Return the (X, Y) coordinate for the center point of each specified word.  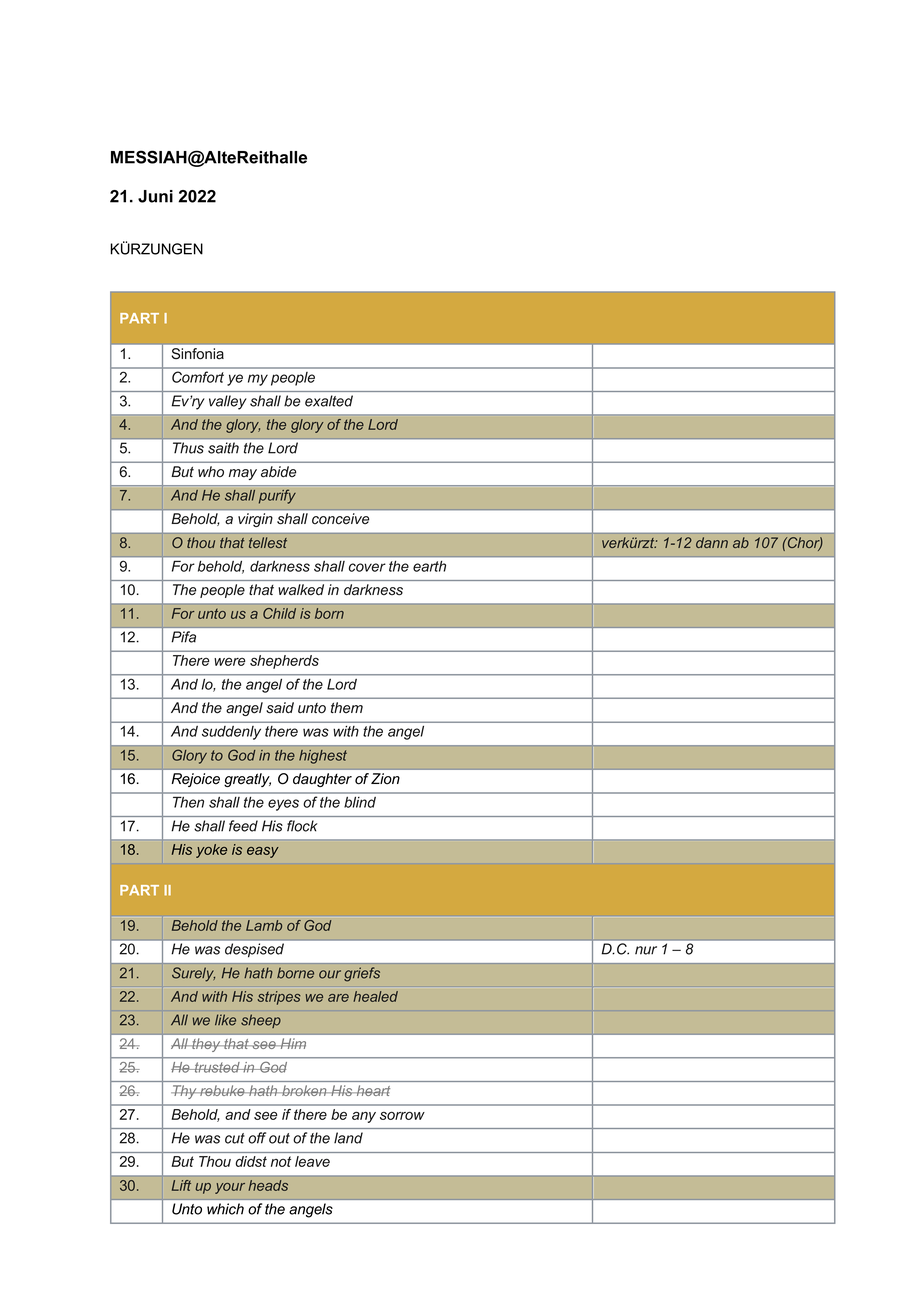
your (230, 1188)
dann (712, 542)
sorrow (402, 1115)
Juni (155, 196)
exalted (329, 401)
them (347, 707)
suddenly (231, 733)
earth (429, 566)
